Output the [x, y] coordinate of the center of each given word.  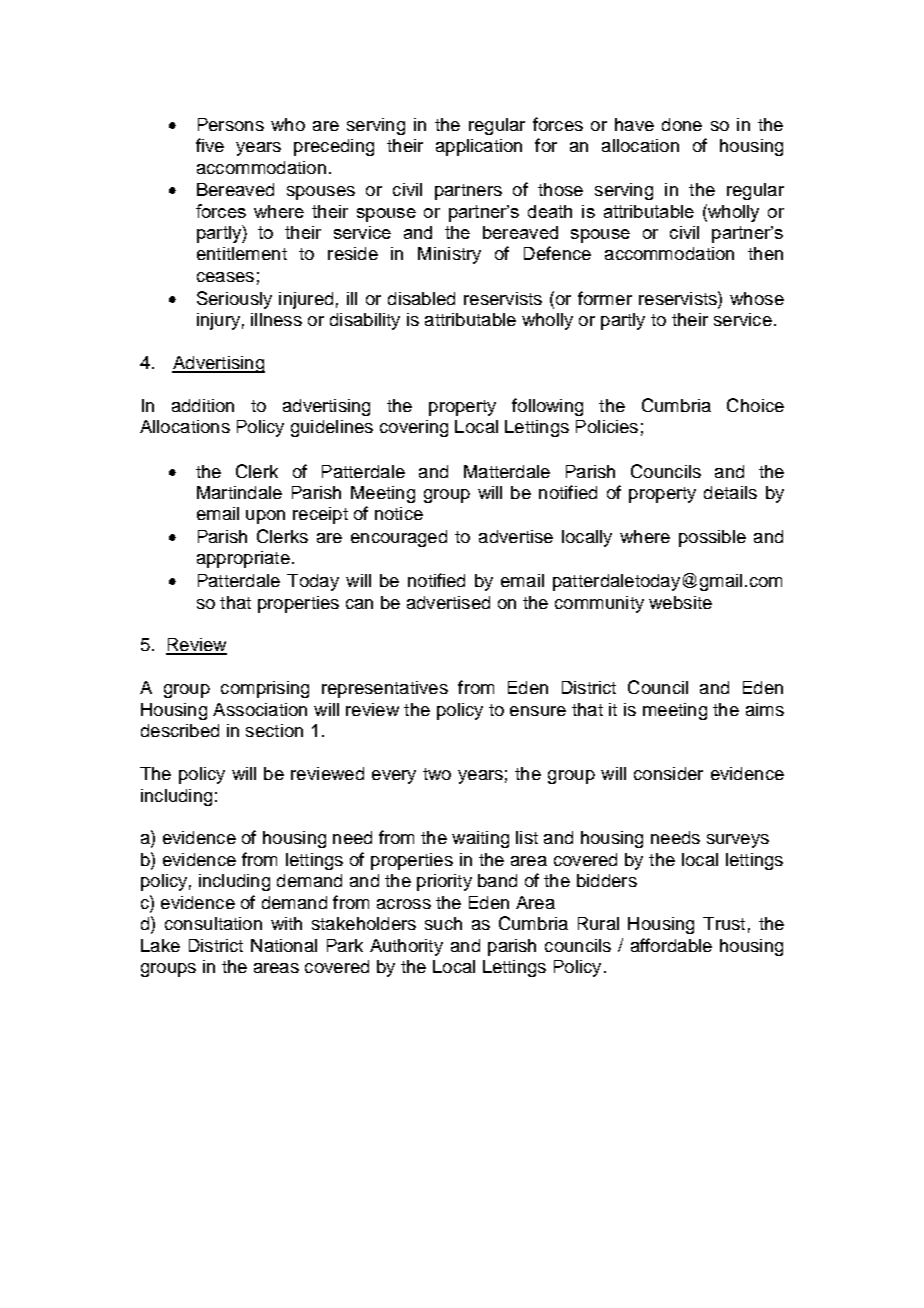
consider [668, 773]
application [479, 147]
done [682, 124]
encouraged [399, 538]
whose [757, 298]
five [210, 145]
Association [260, 709]
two [437, 774]
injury [218, 321]
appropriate [243, 559]
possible [712, 538]
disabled [421, 298]
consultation [213, 923]
